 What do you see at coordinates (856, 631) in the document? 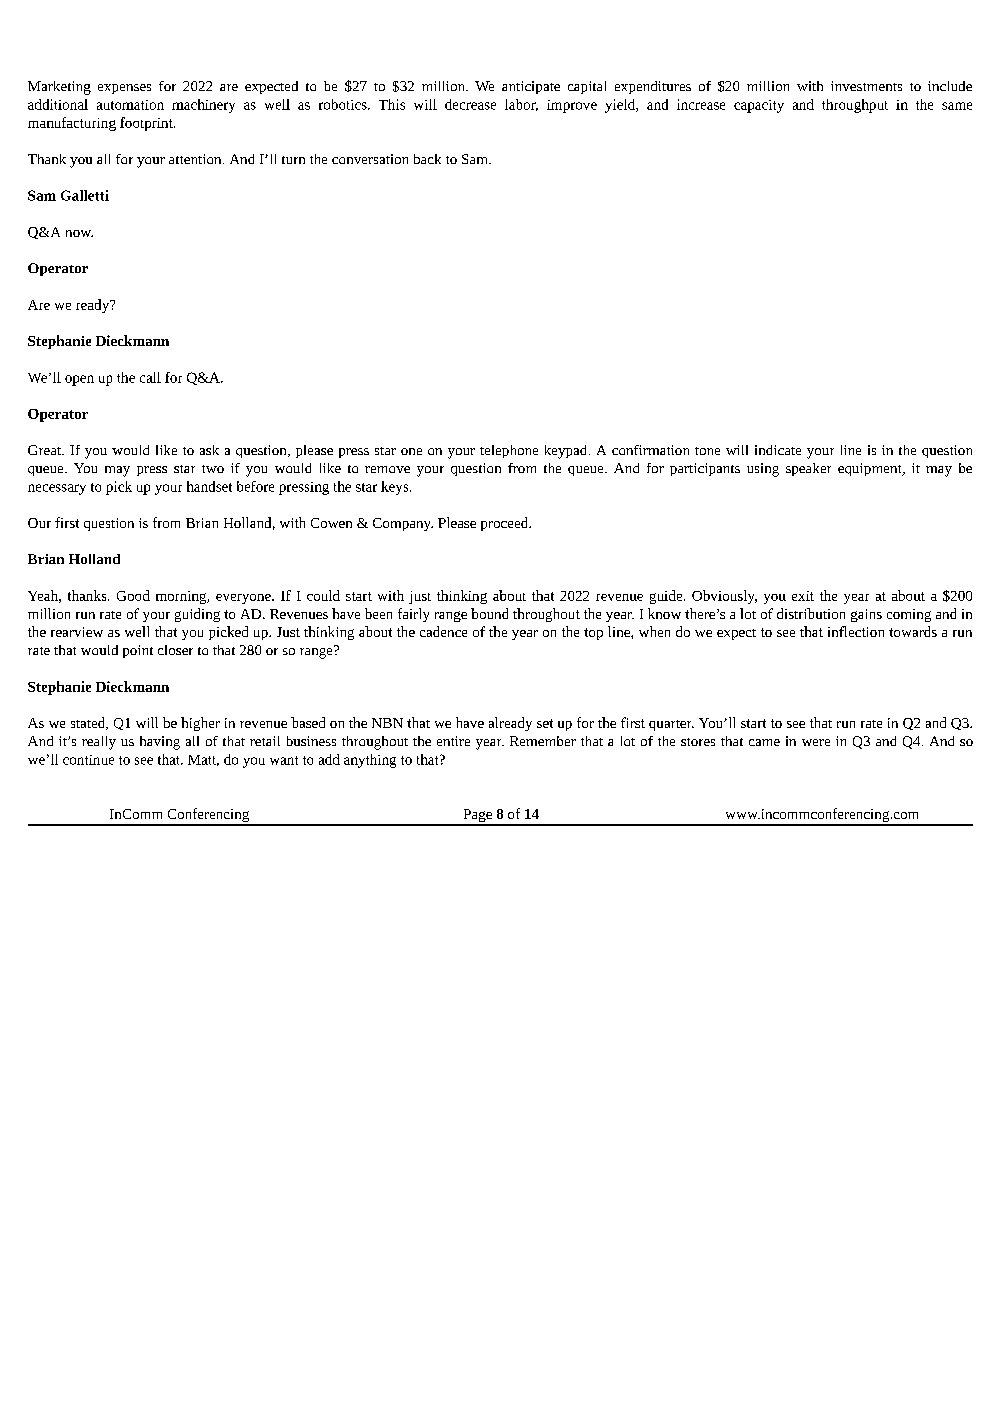
I see `inflection` at bounding box center [856, 631].
